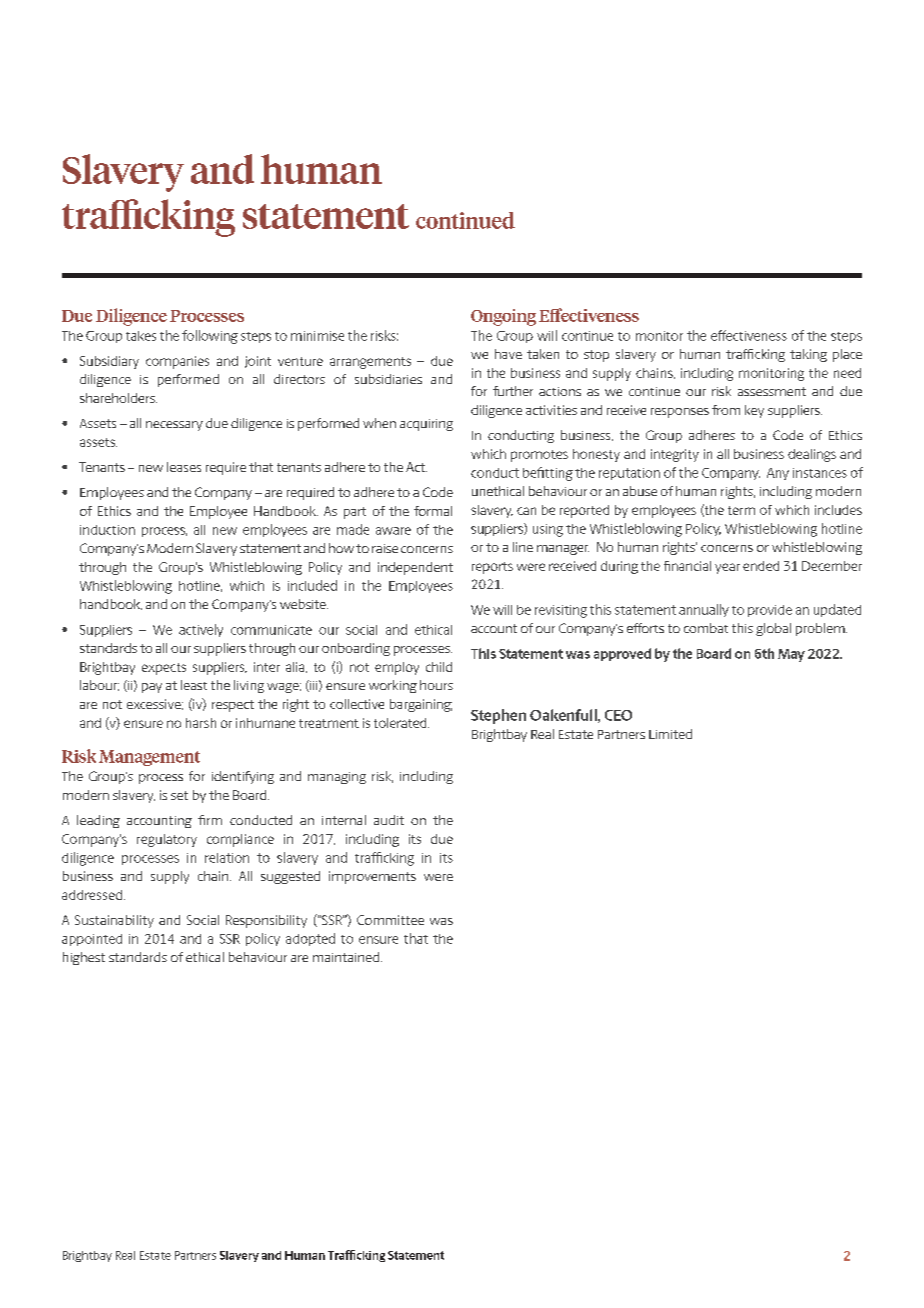  I want to click on actively, so click(201, 630).
